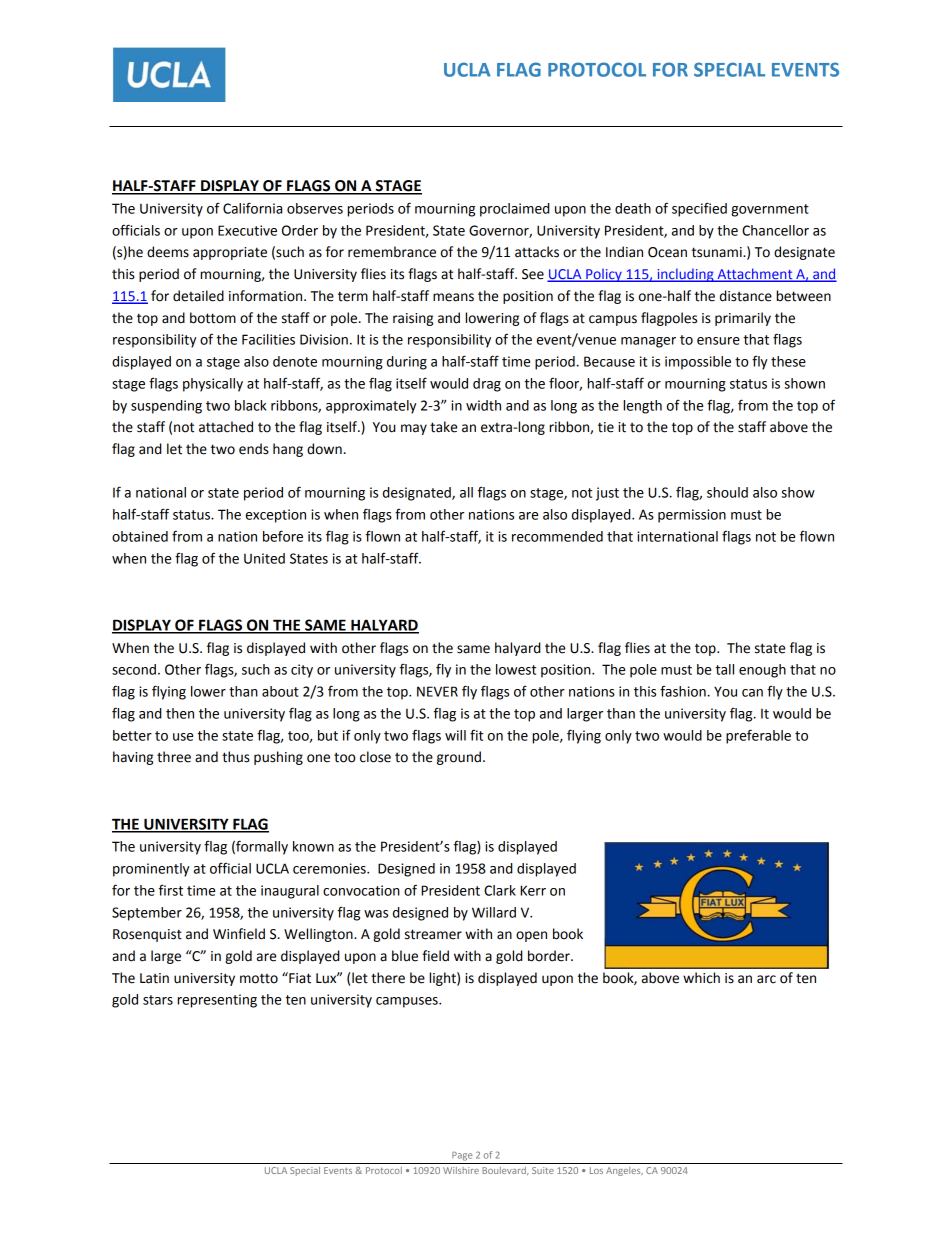  What do you see at coordinates (462, 1156) in the image?
I see `Page` at bounding box center [462, 1156].
